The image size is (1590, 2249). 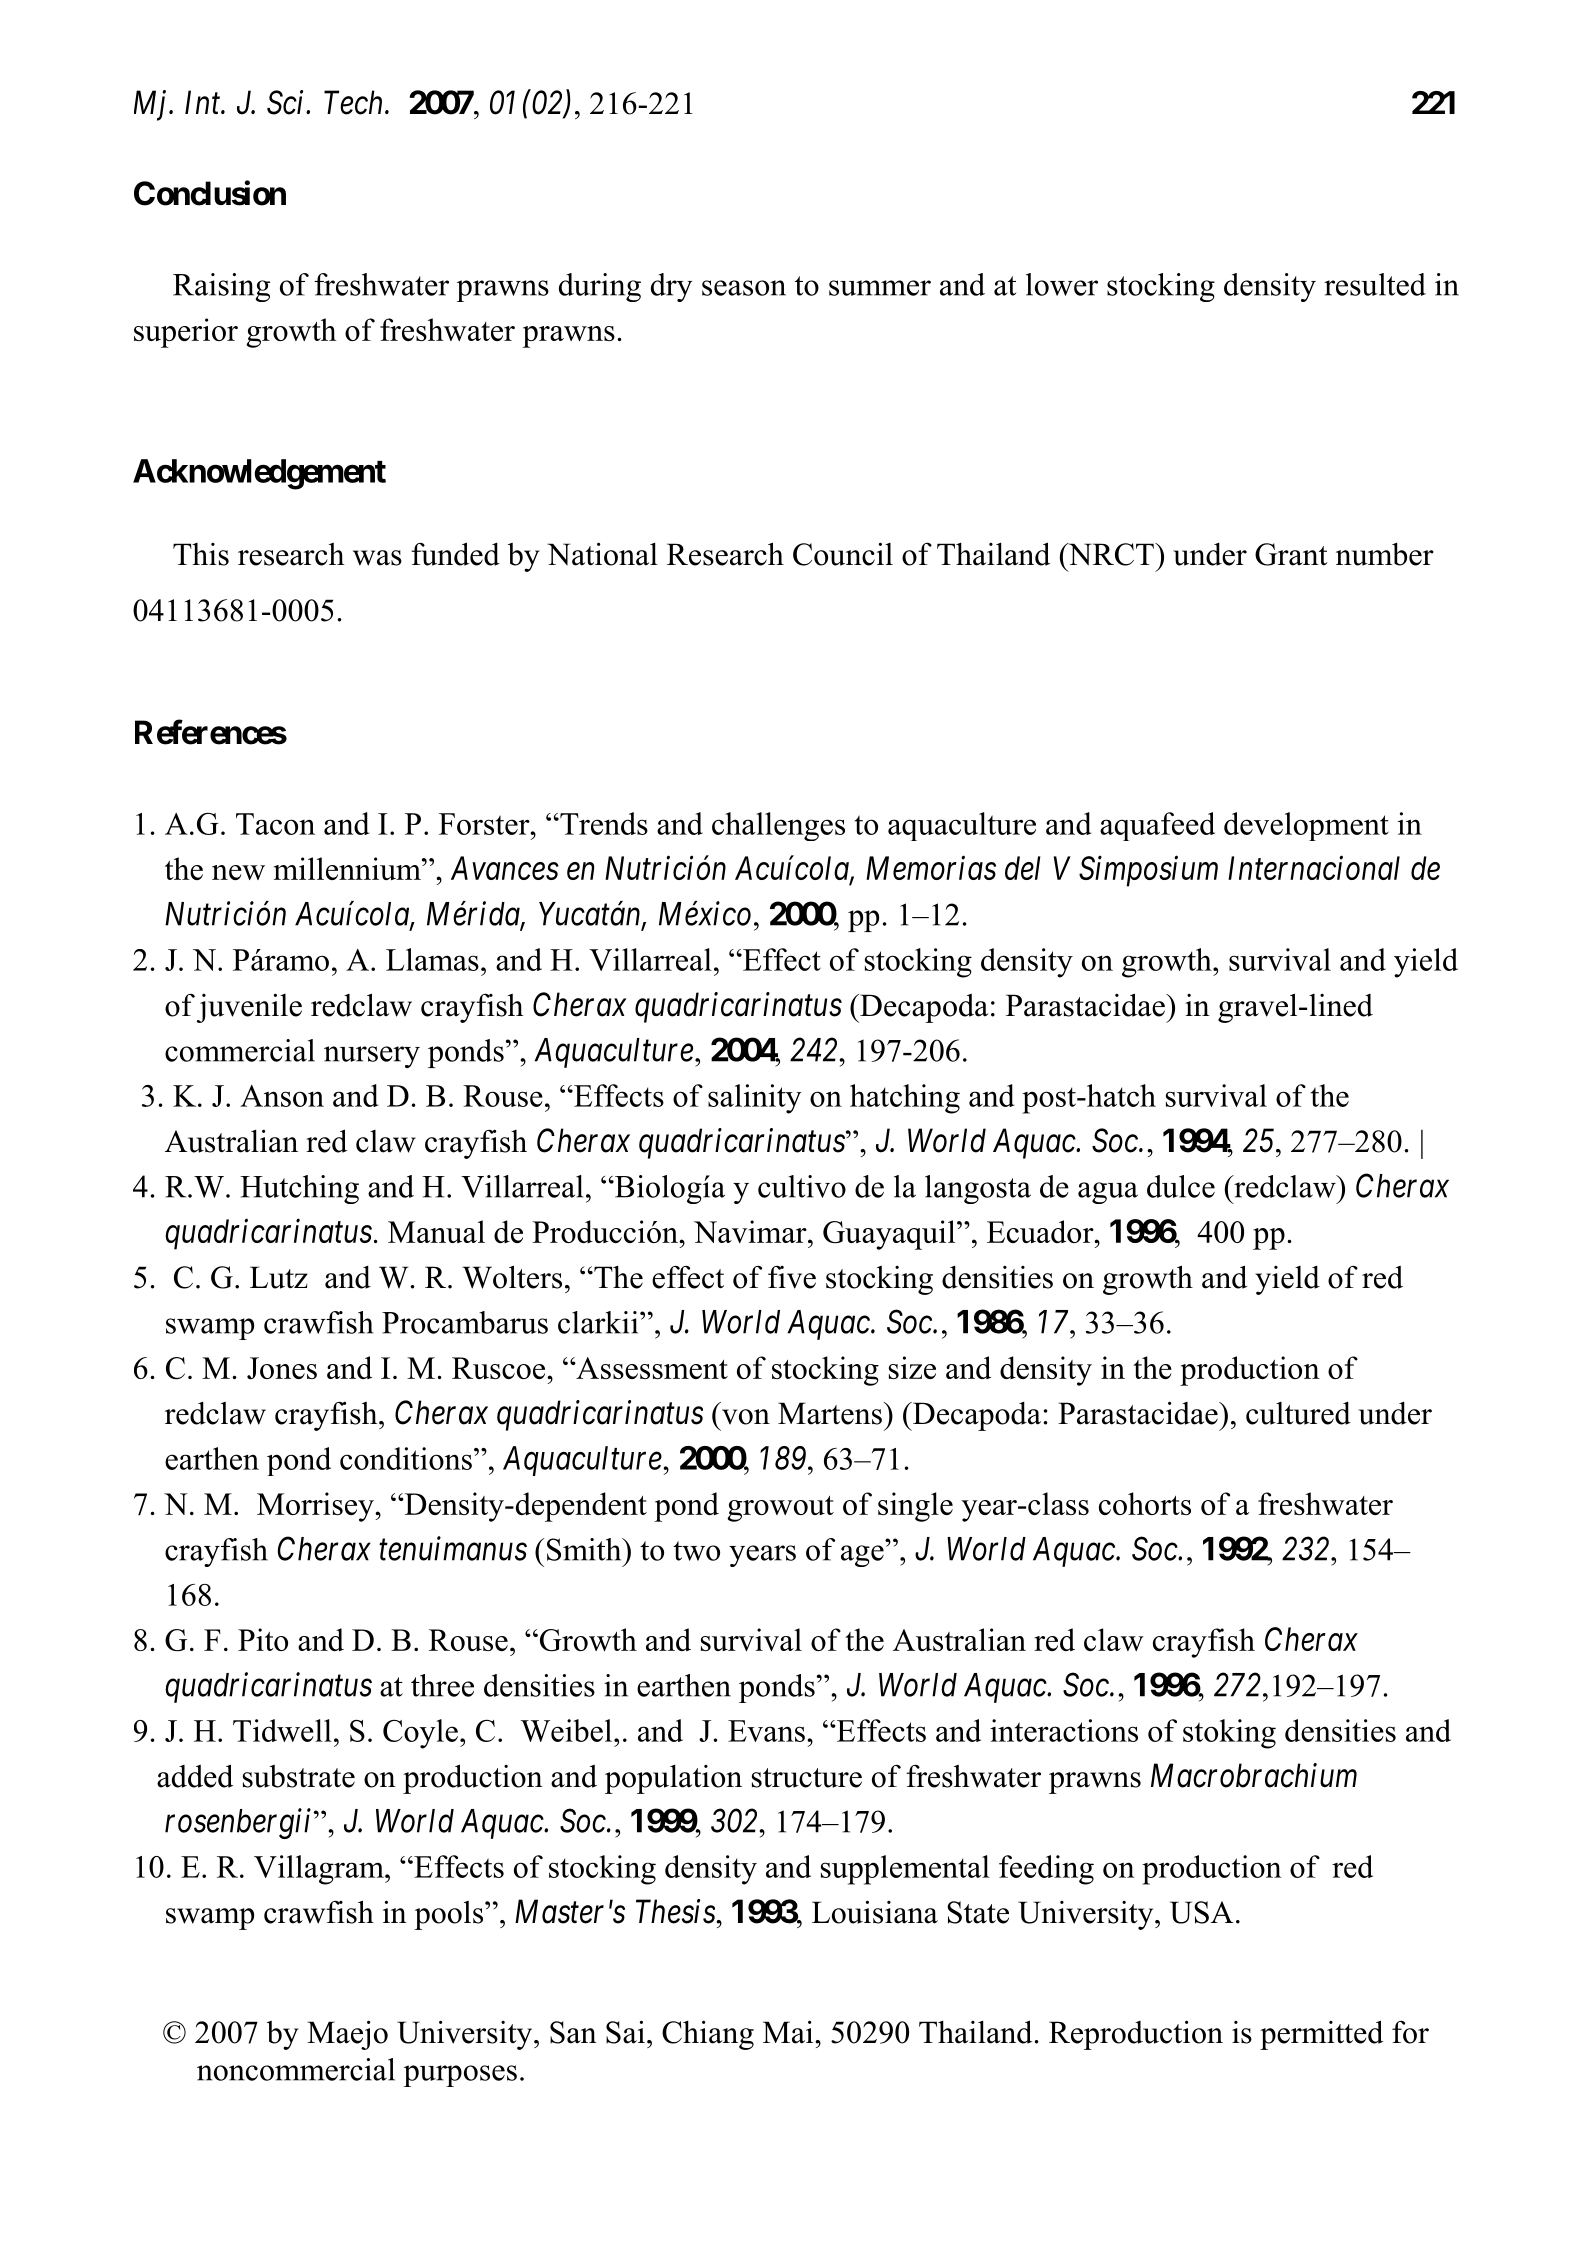 What do you see at coordinates (778, 826) in the image?
I see `challenges` at bounding box center [778, 826].
